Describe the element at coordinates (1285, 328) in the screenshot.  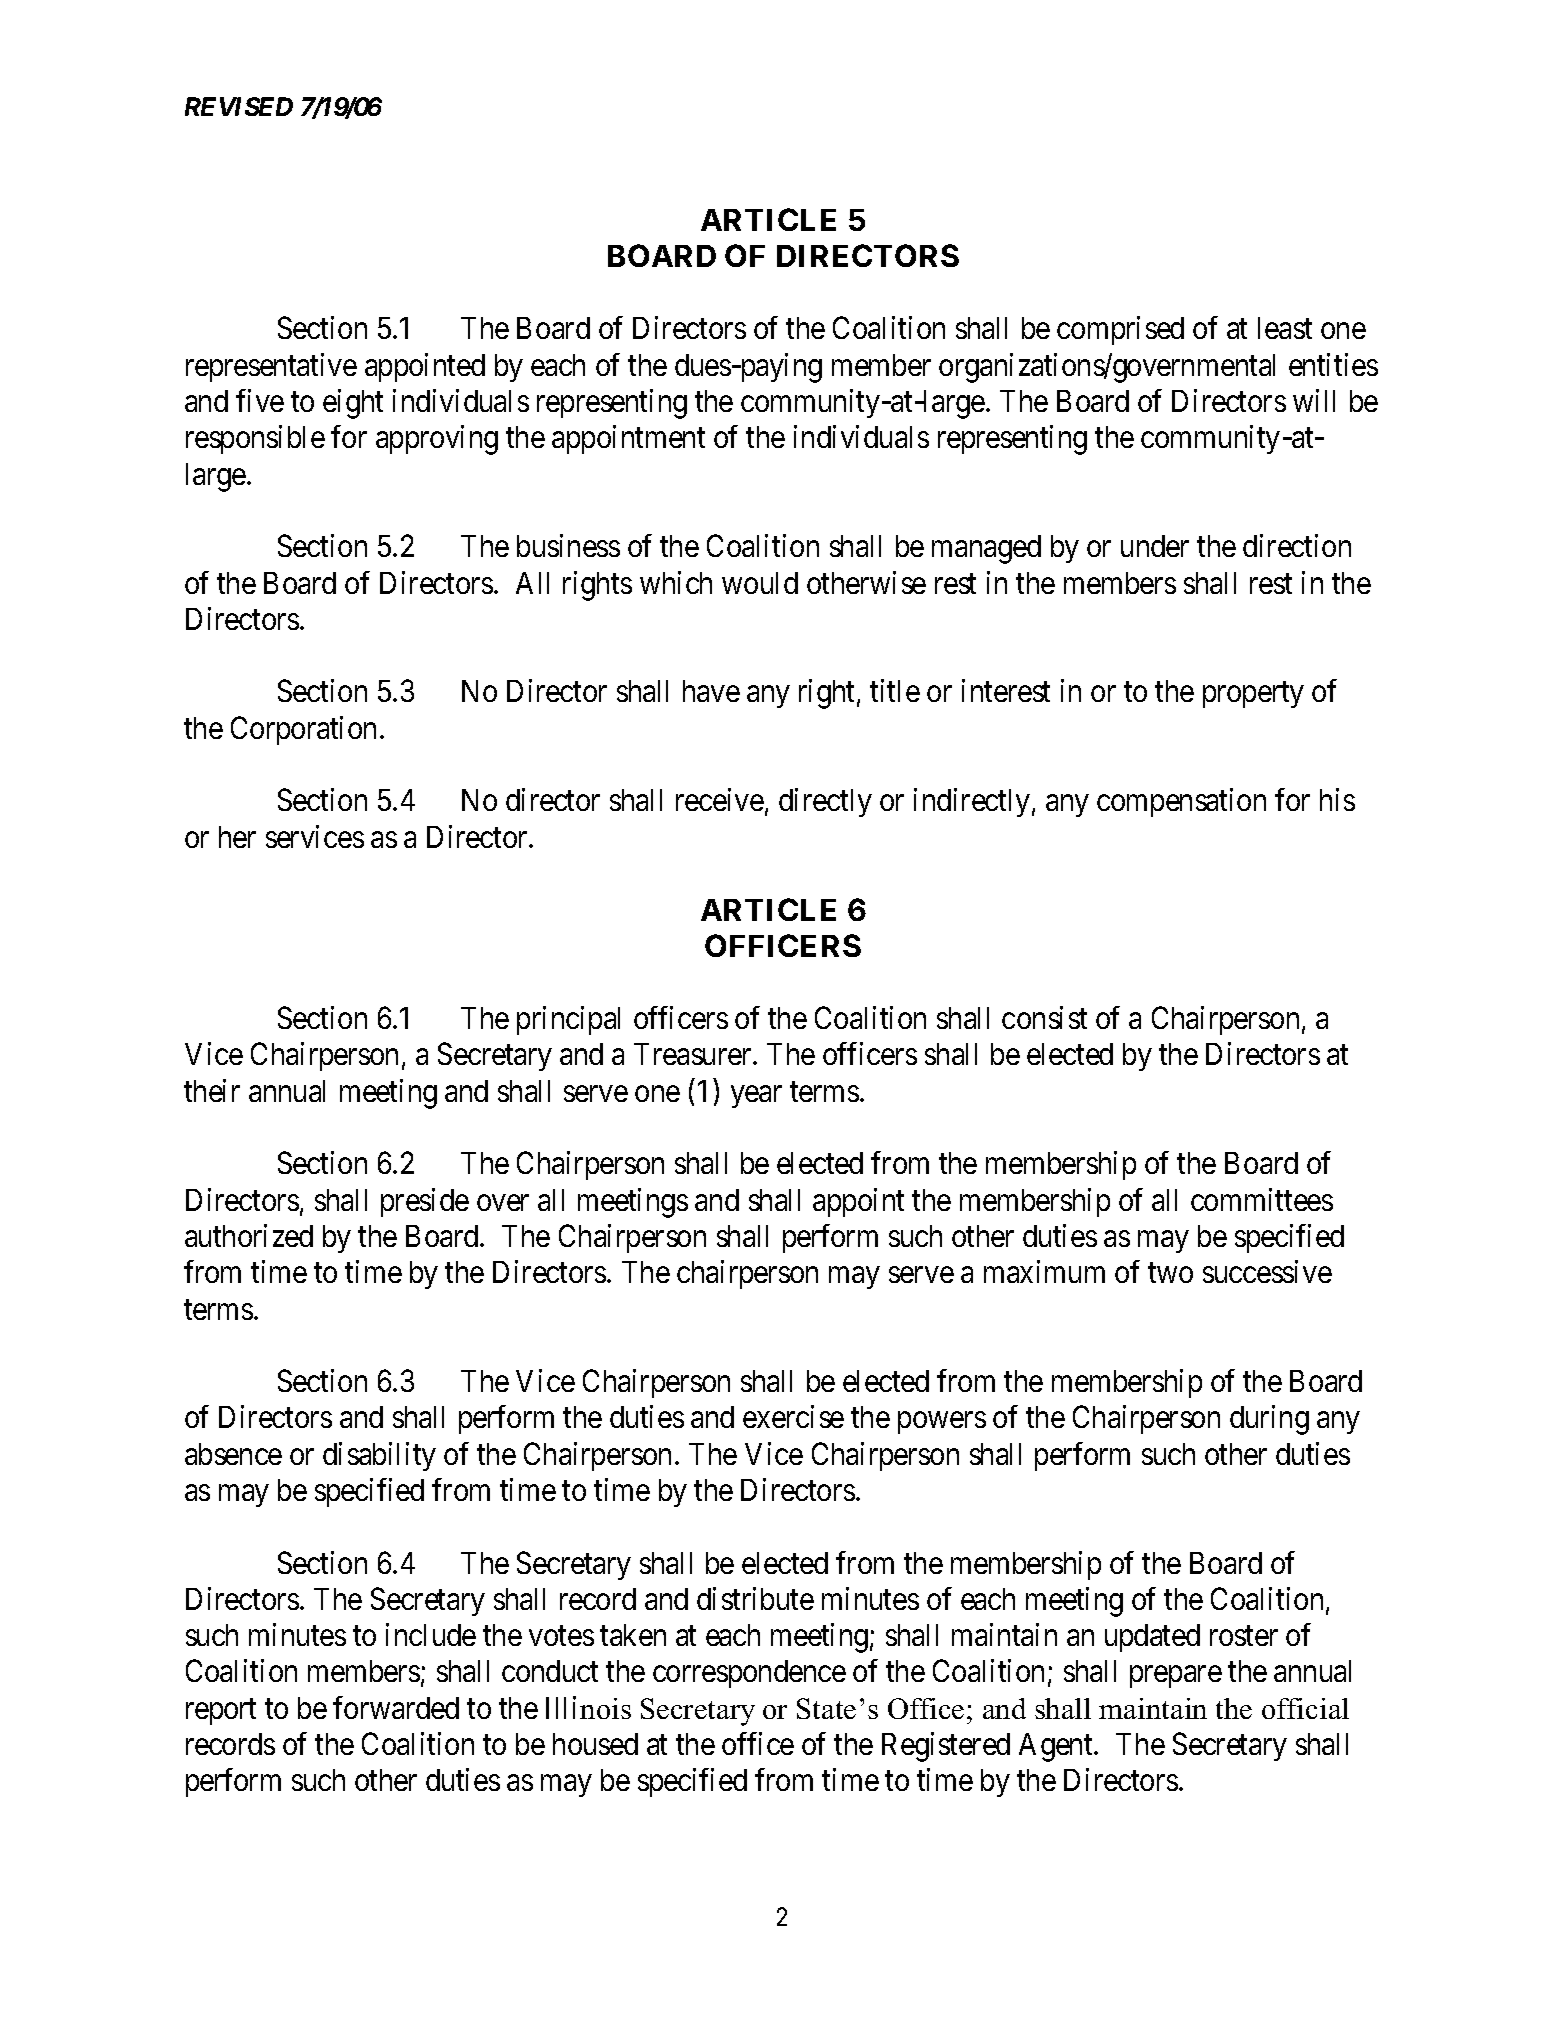
I see `least` at that location.
